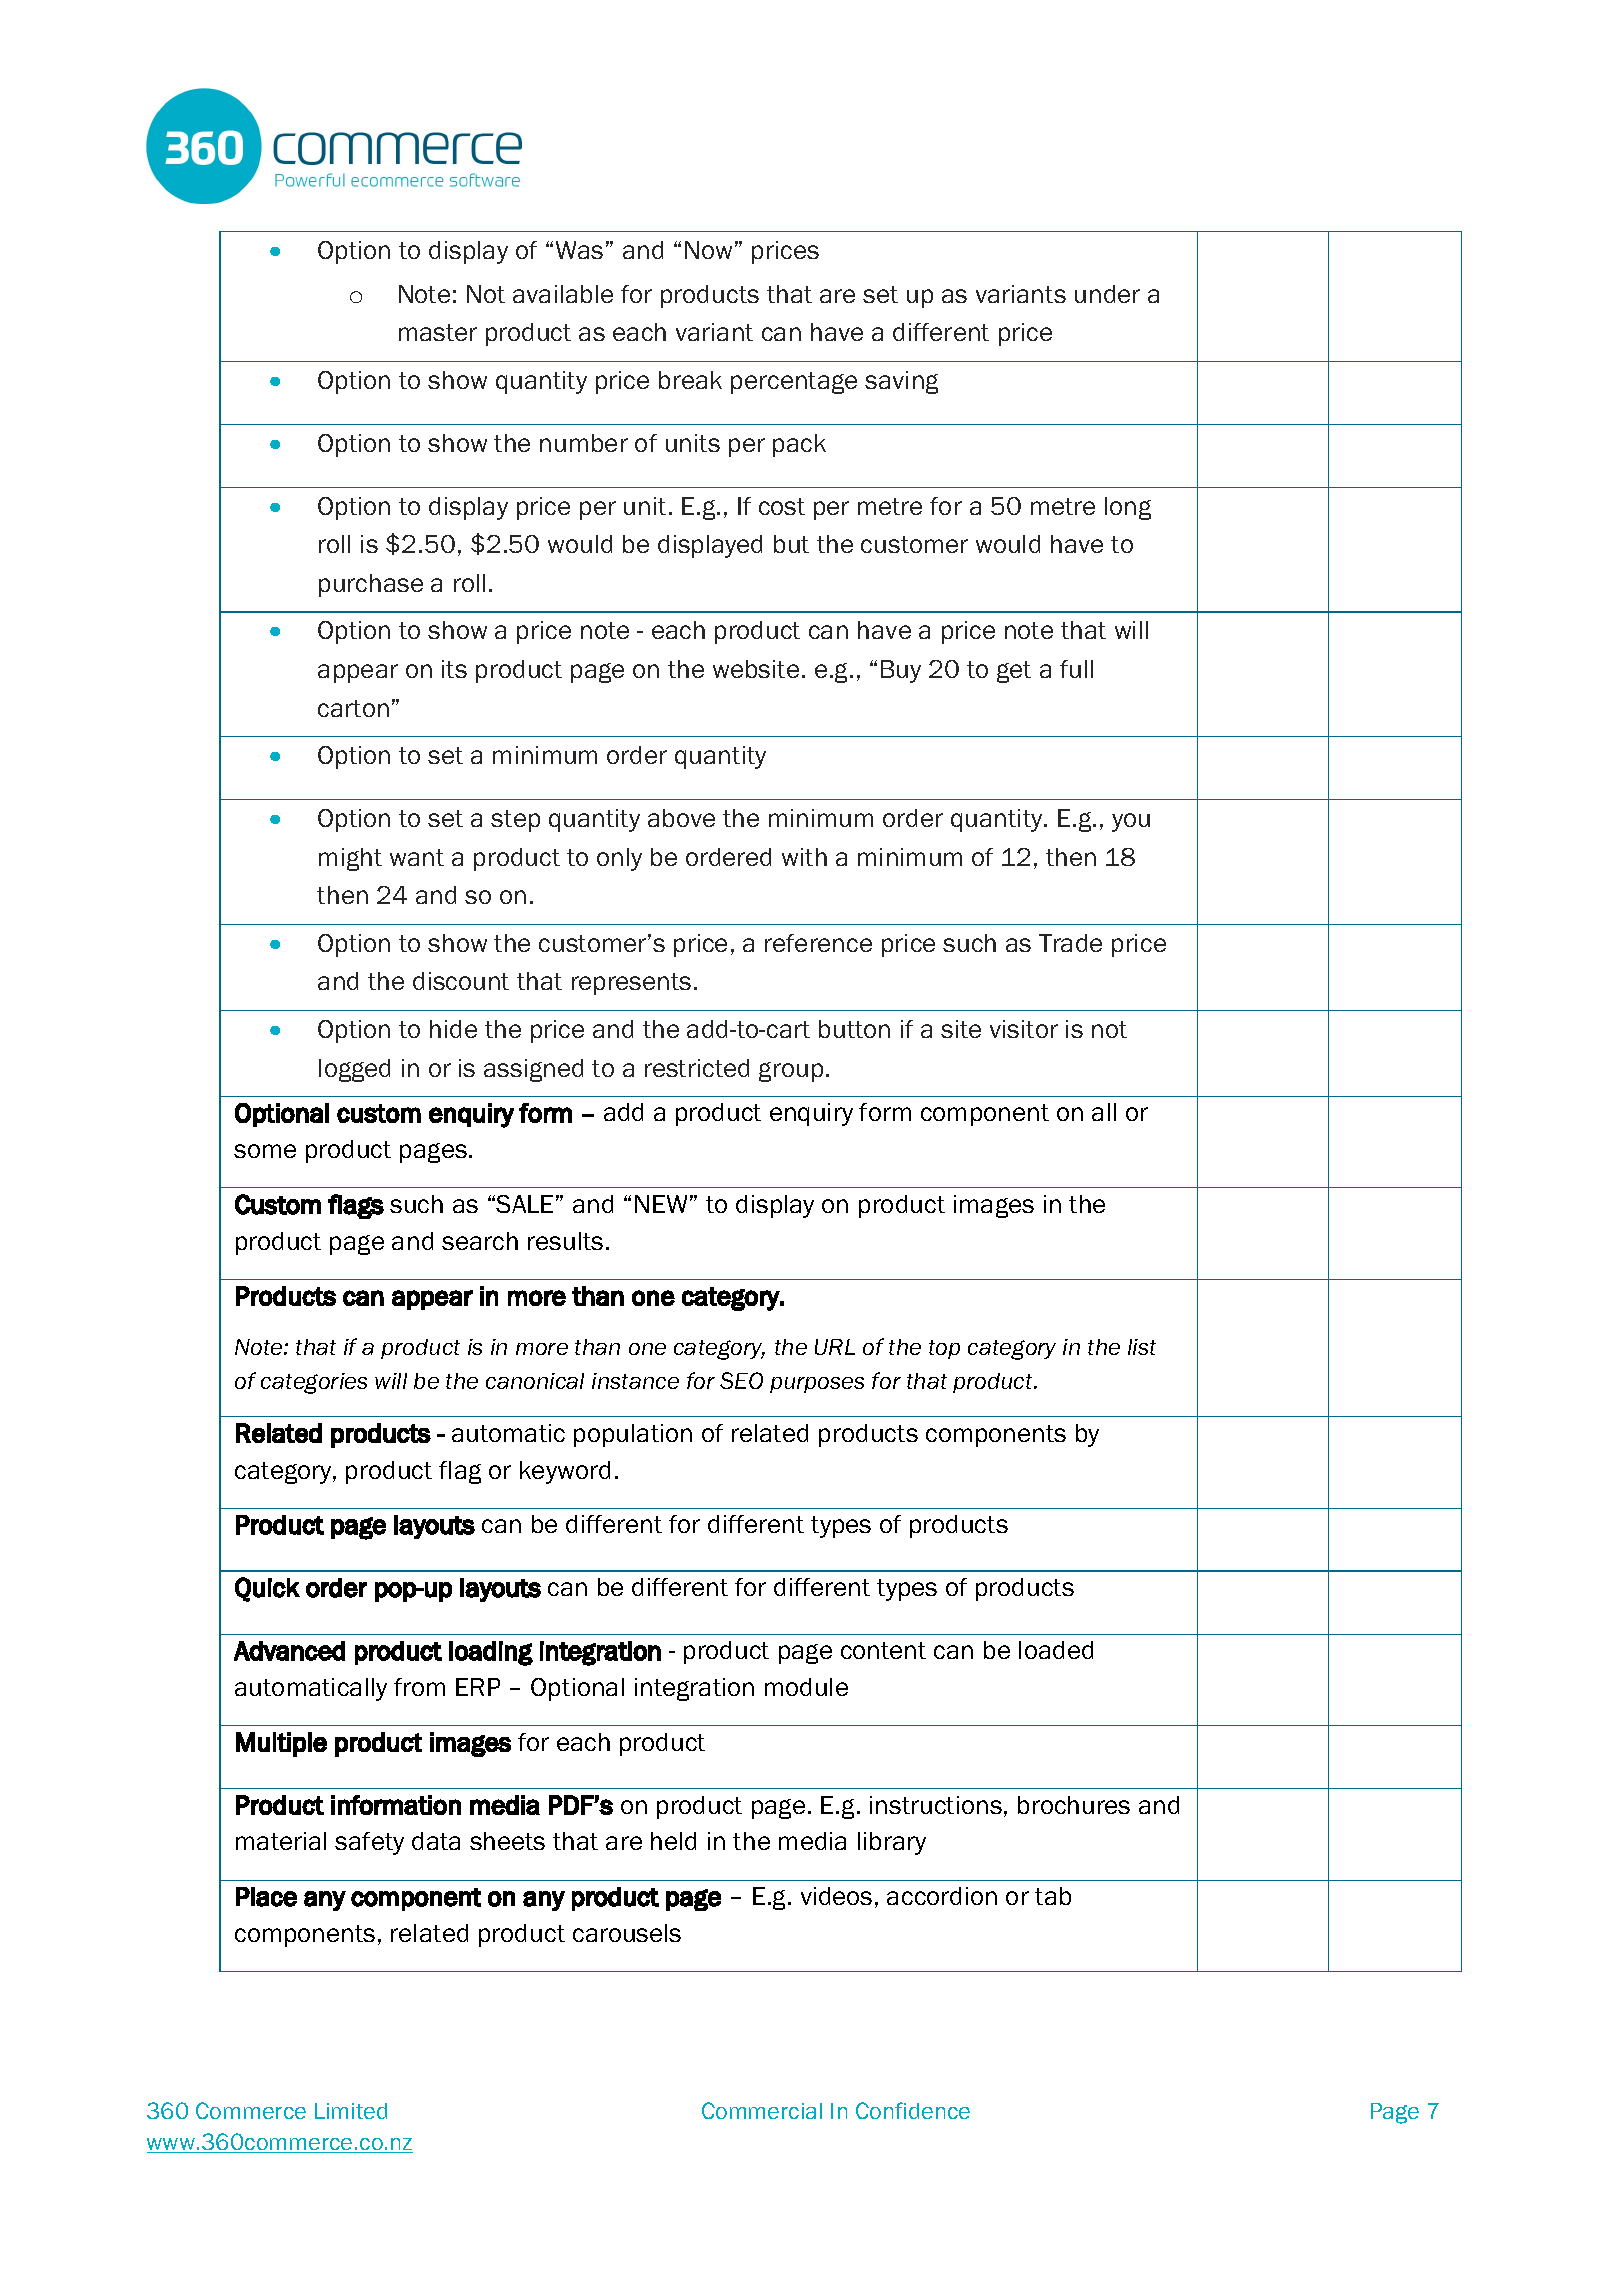 The width and height of the screenshot is (1616, 2285). I want to click on Limited, so click(351, 2111).
